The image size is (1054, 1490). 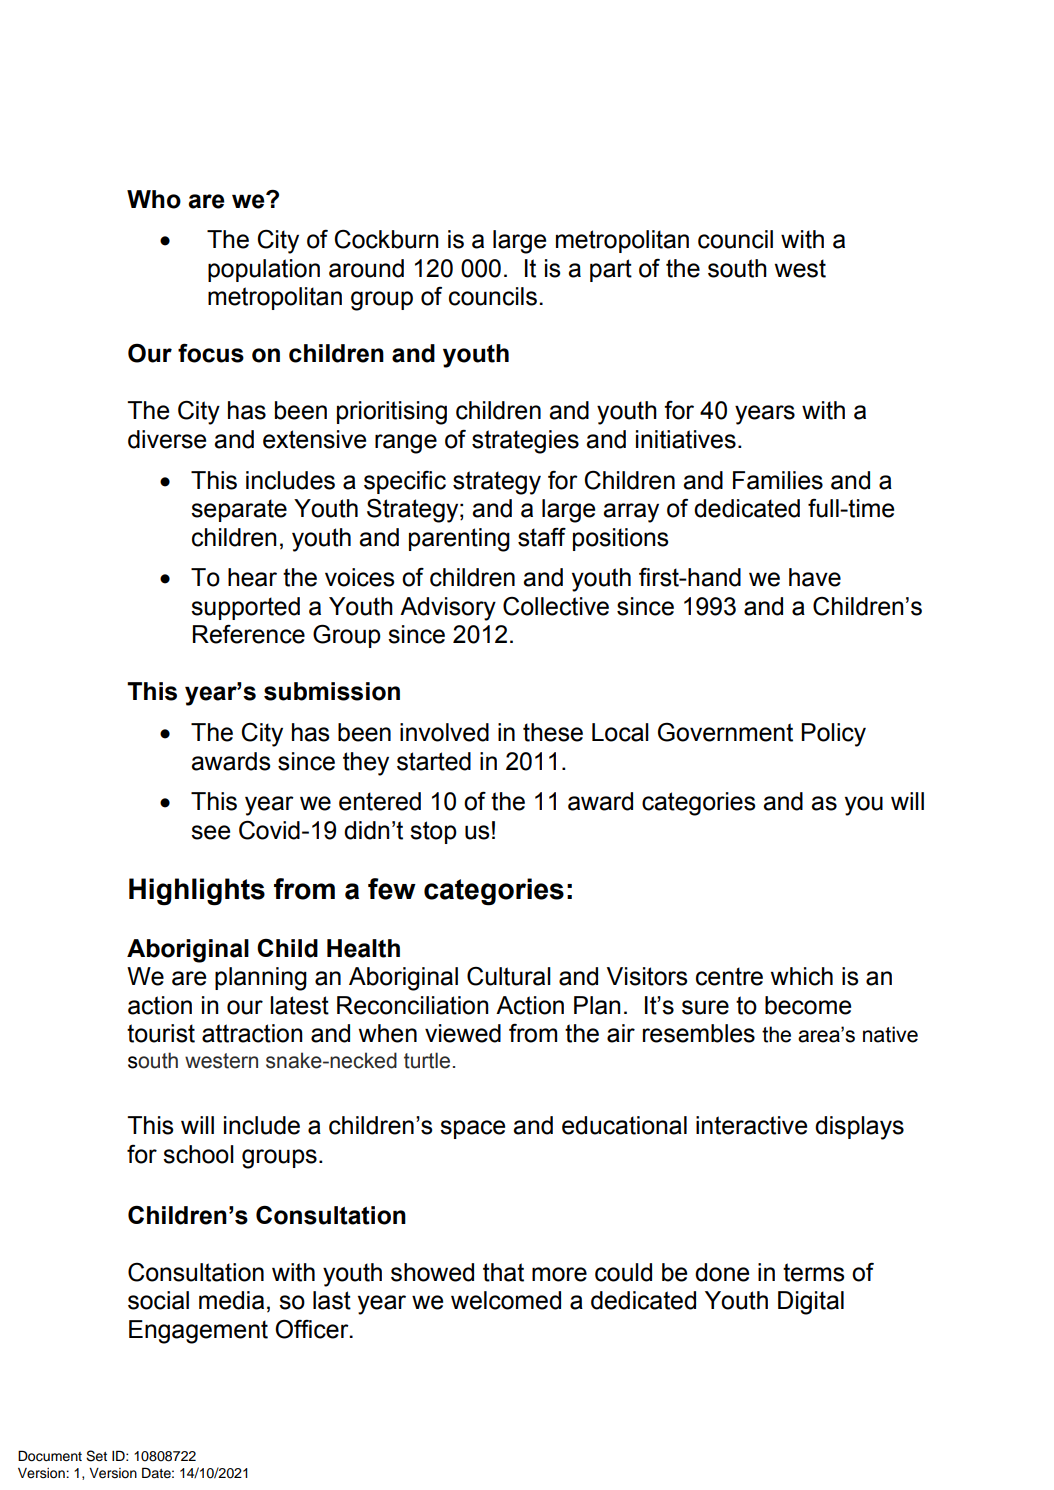 I want to click on Set, so click(x=96, y=1456).
